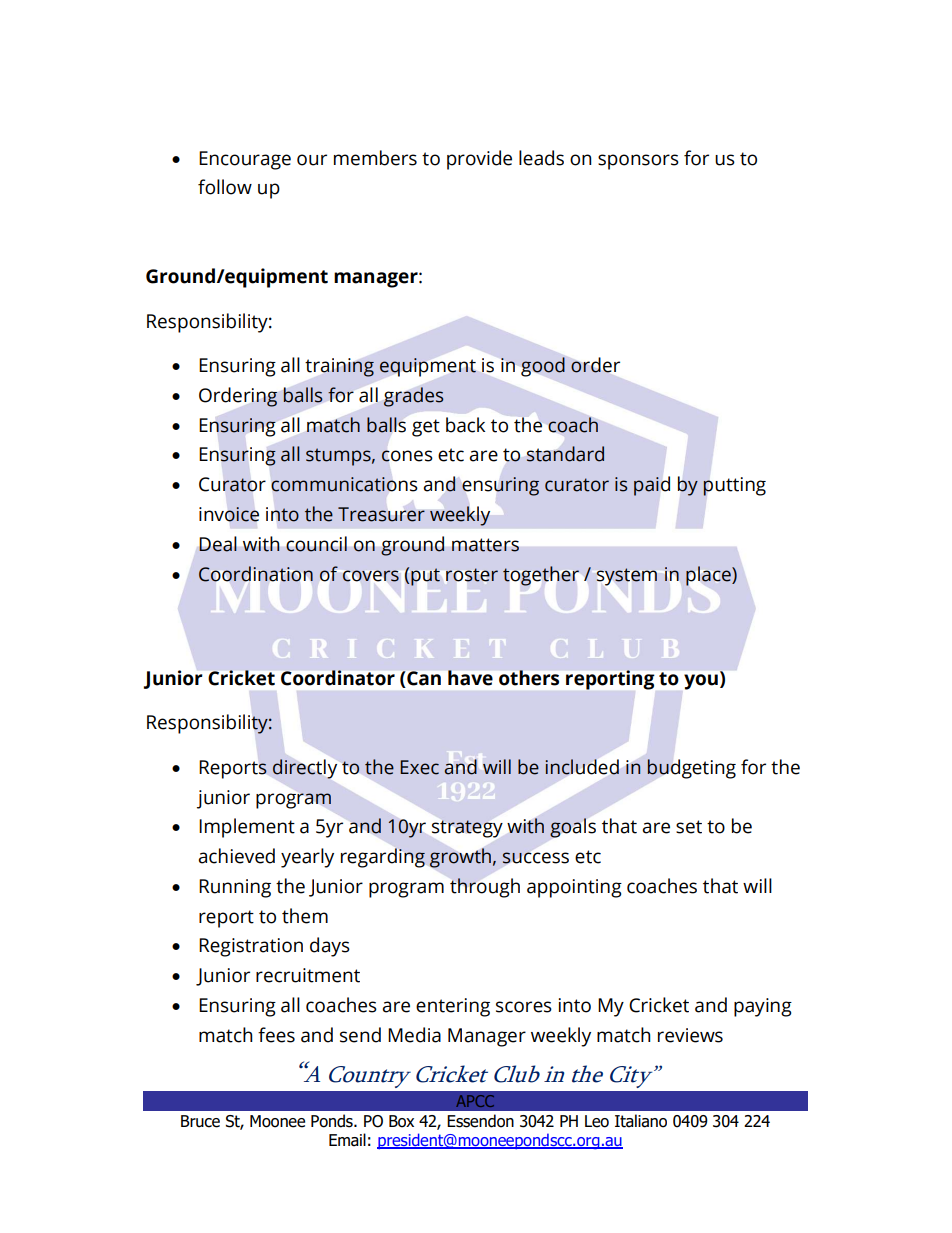 Image resolution: width=952 pixels, height=1233 pixels. I want to click on Bruce, so click(200, 1121).
